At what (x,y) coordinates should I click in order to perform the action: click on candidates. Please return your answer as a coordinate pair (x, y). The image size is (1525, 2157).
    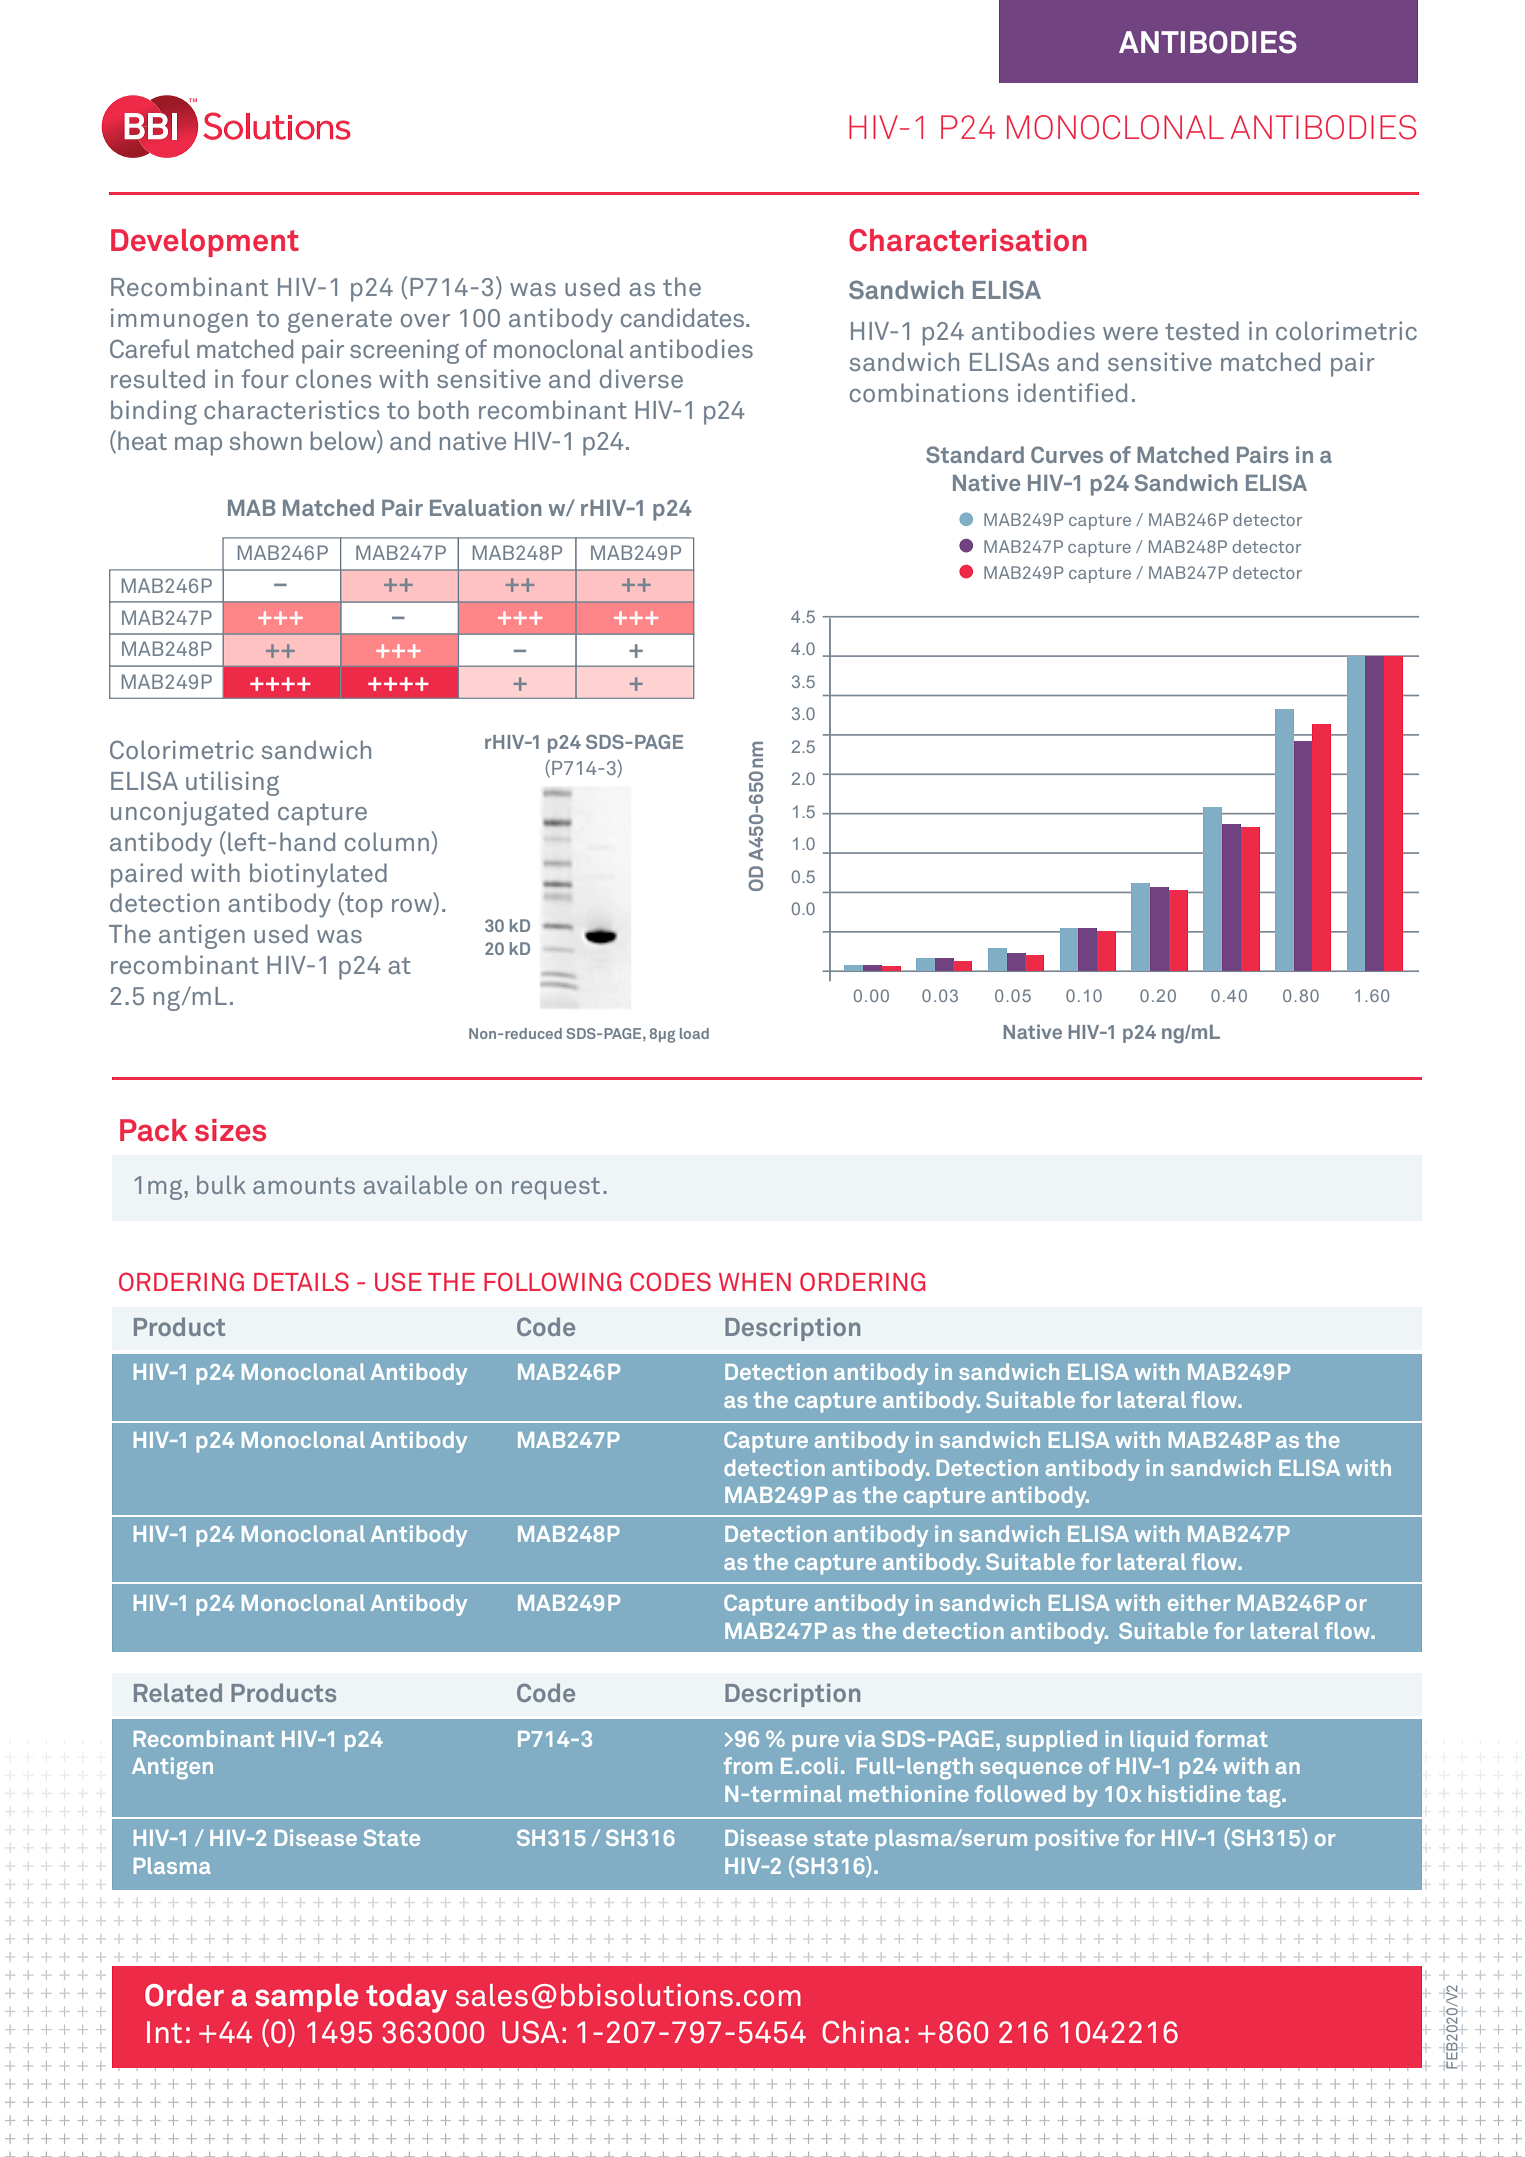
    Looking at the image, I should click on (684, 317).
